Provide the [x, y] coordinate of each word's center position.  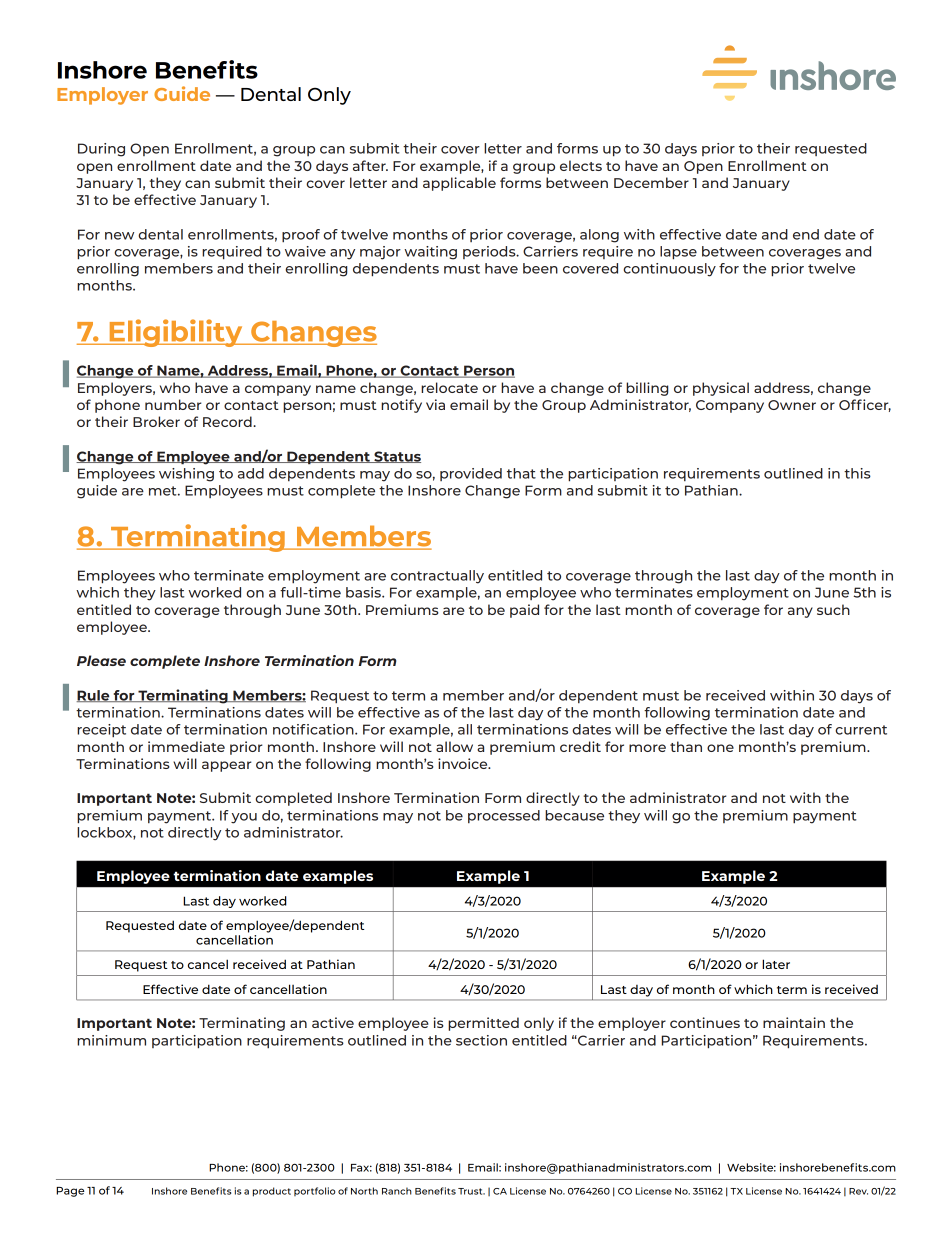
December [651, 182]
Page [70, 1192]
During [101, 150]
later [776, 964]
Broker [156, 421]
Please [101, 660]
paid [524, 611]
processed [504, 816]
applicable [459, 184]
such [833, 609]
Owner [792, 405]
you [244, 818]
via [435, 404]
